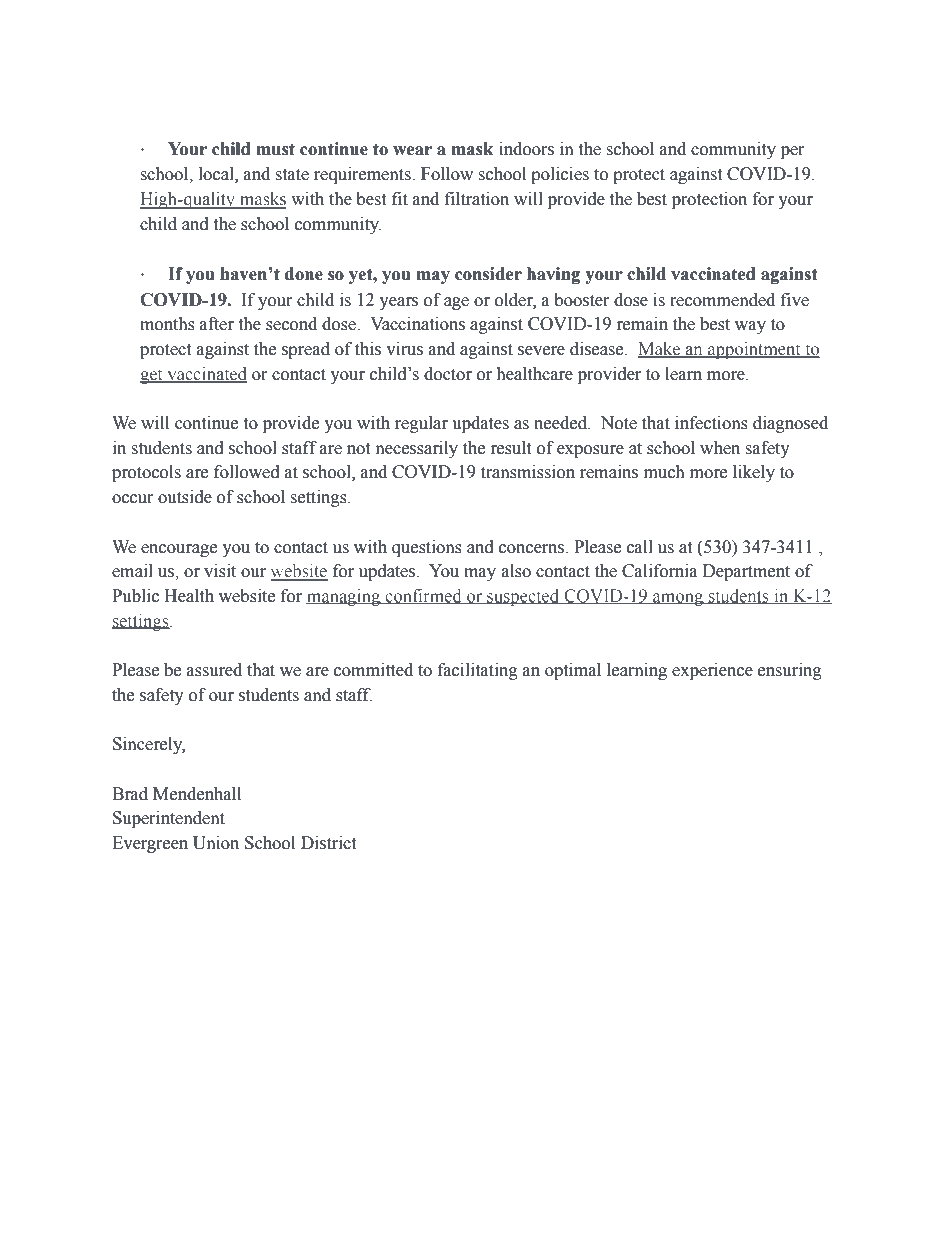  Describe the element at coordinates (477, 199) in the page. I see `filtration` at that location.
